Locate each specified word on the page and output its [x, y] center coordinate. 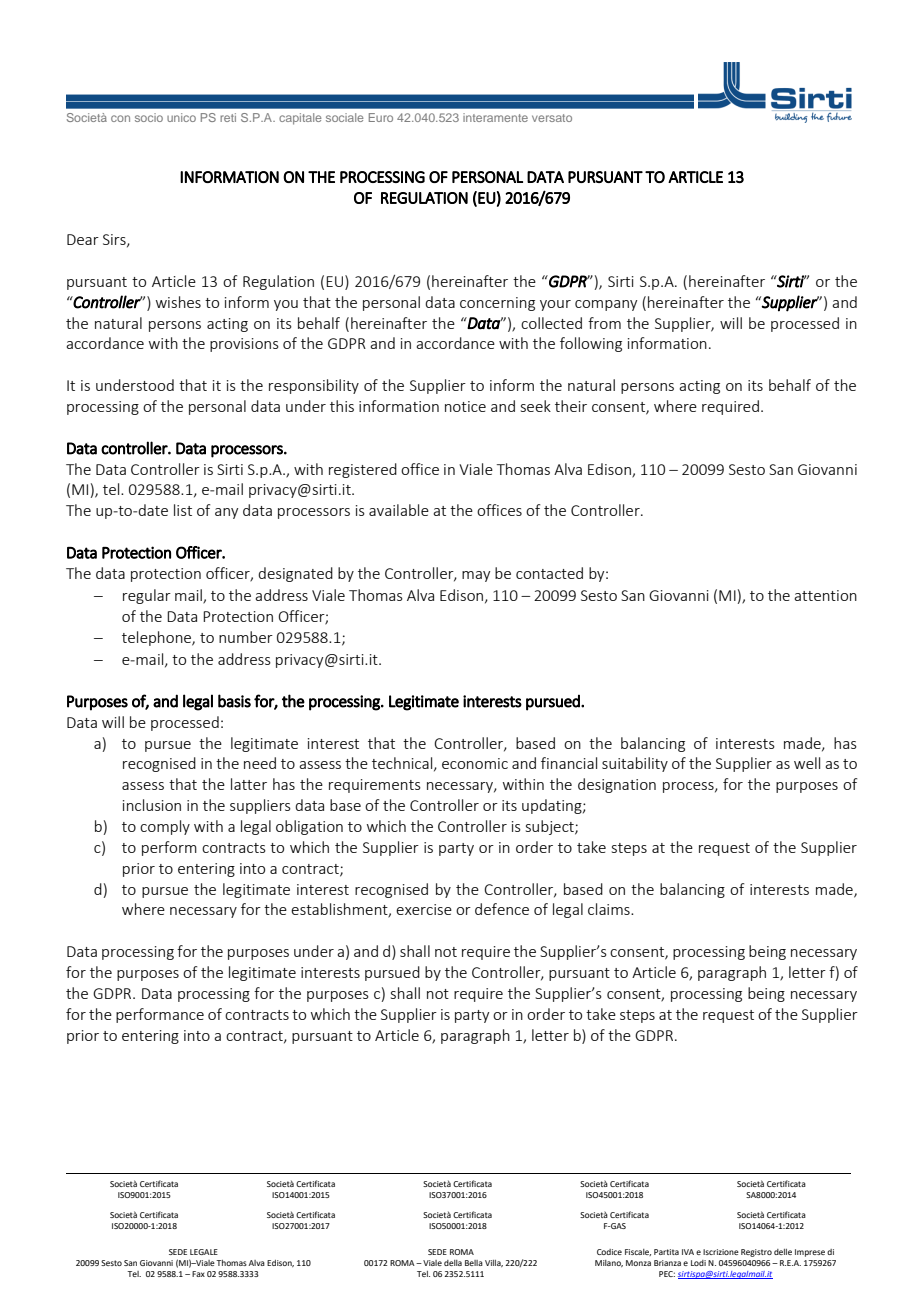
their [571, 406]
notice [465, 406]
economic [475, 763]
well [807, 763]
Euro [381, 117]
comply [165, 827]
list [183, 510]
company [606, 305]
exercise [424, 909]
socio [149, 117]
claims [610, 909]
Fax [198, 1274]
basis [234, 701]
